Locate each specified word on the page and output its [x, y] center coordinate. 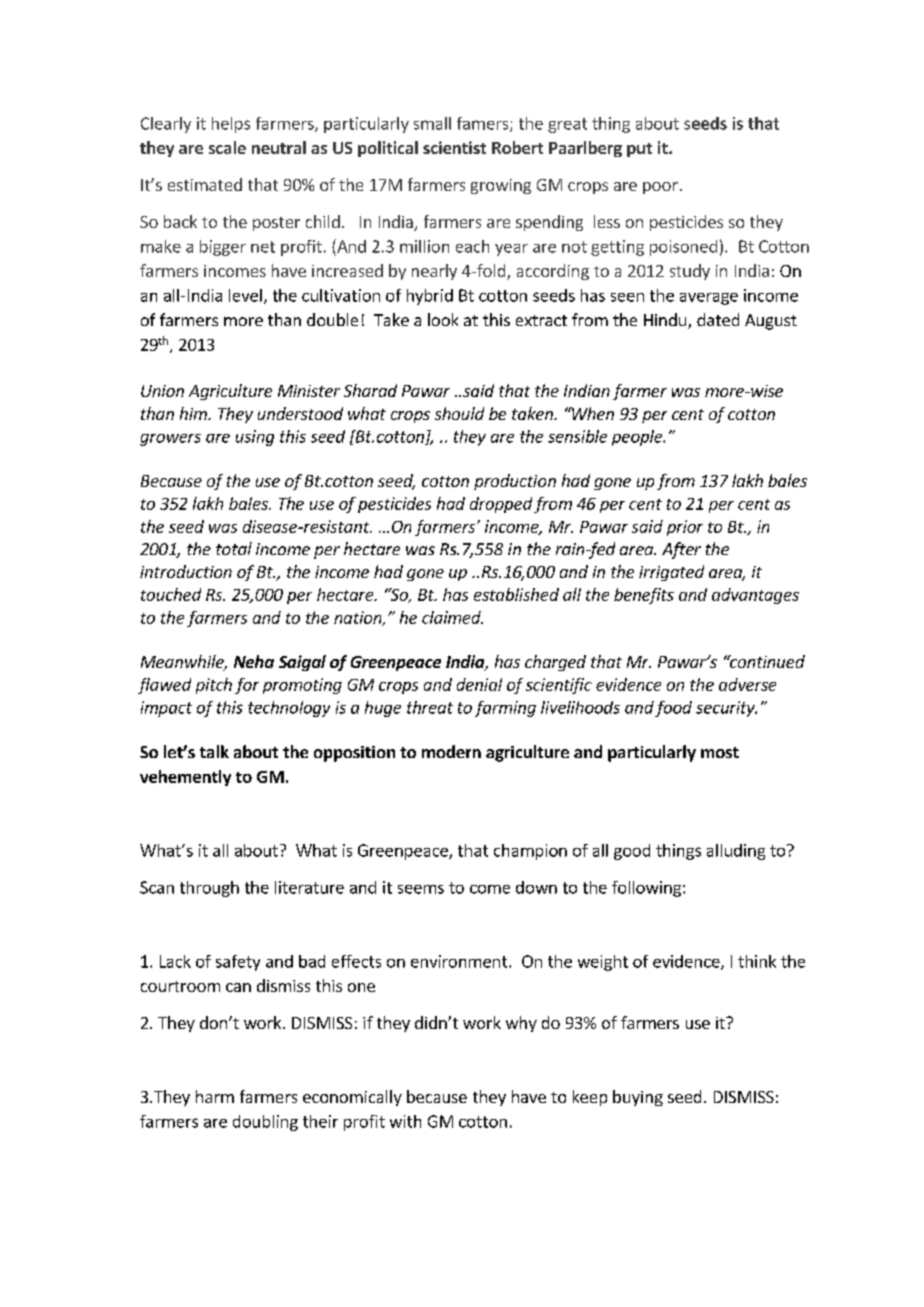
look [443, 319]
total [234, 548]
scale [227, 147]
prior [685, 528]
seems [421, 889]
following [646, 889]
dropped [501, 505]
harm [215, 1096]
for [247, 686]
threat [430, 707]
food [673, 709]
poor [660, 188]
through [209, 889]
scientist [454, 147]
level [245, 295]
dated [718, 319]
